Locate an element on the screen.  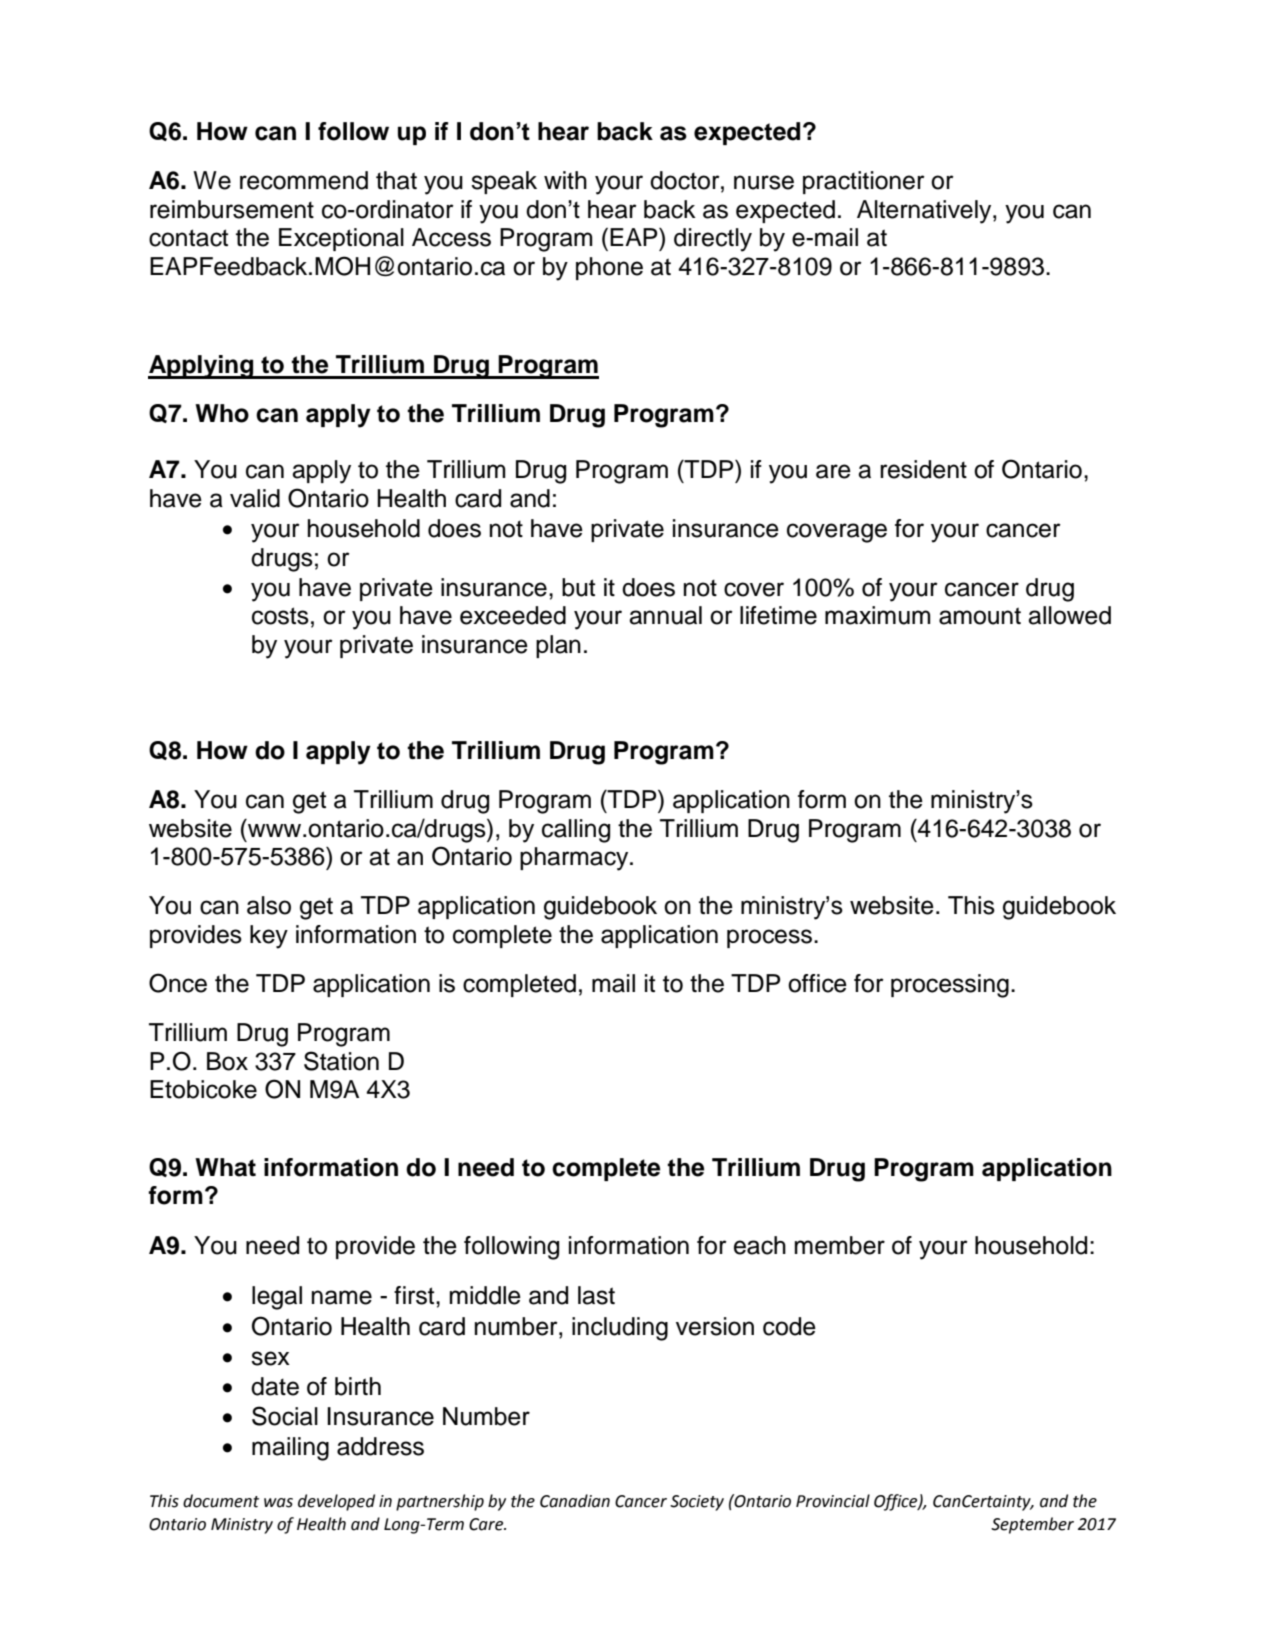
also is located at coordinates (269, 905).
